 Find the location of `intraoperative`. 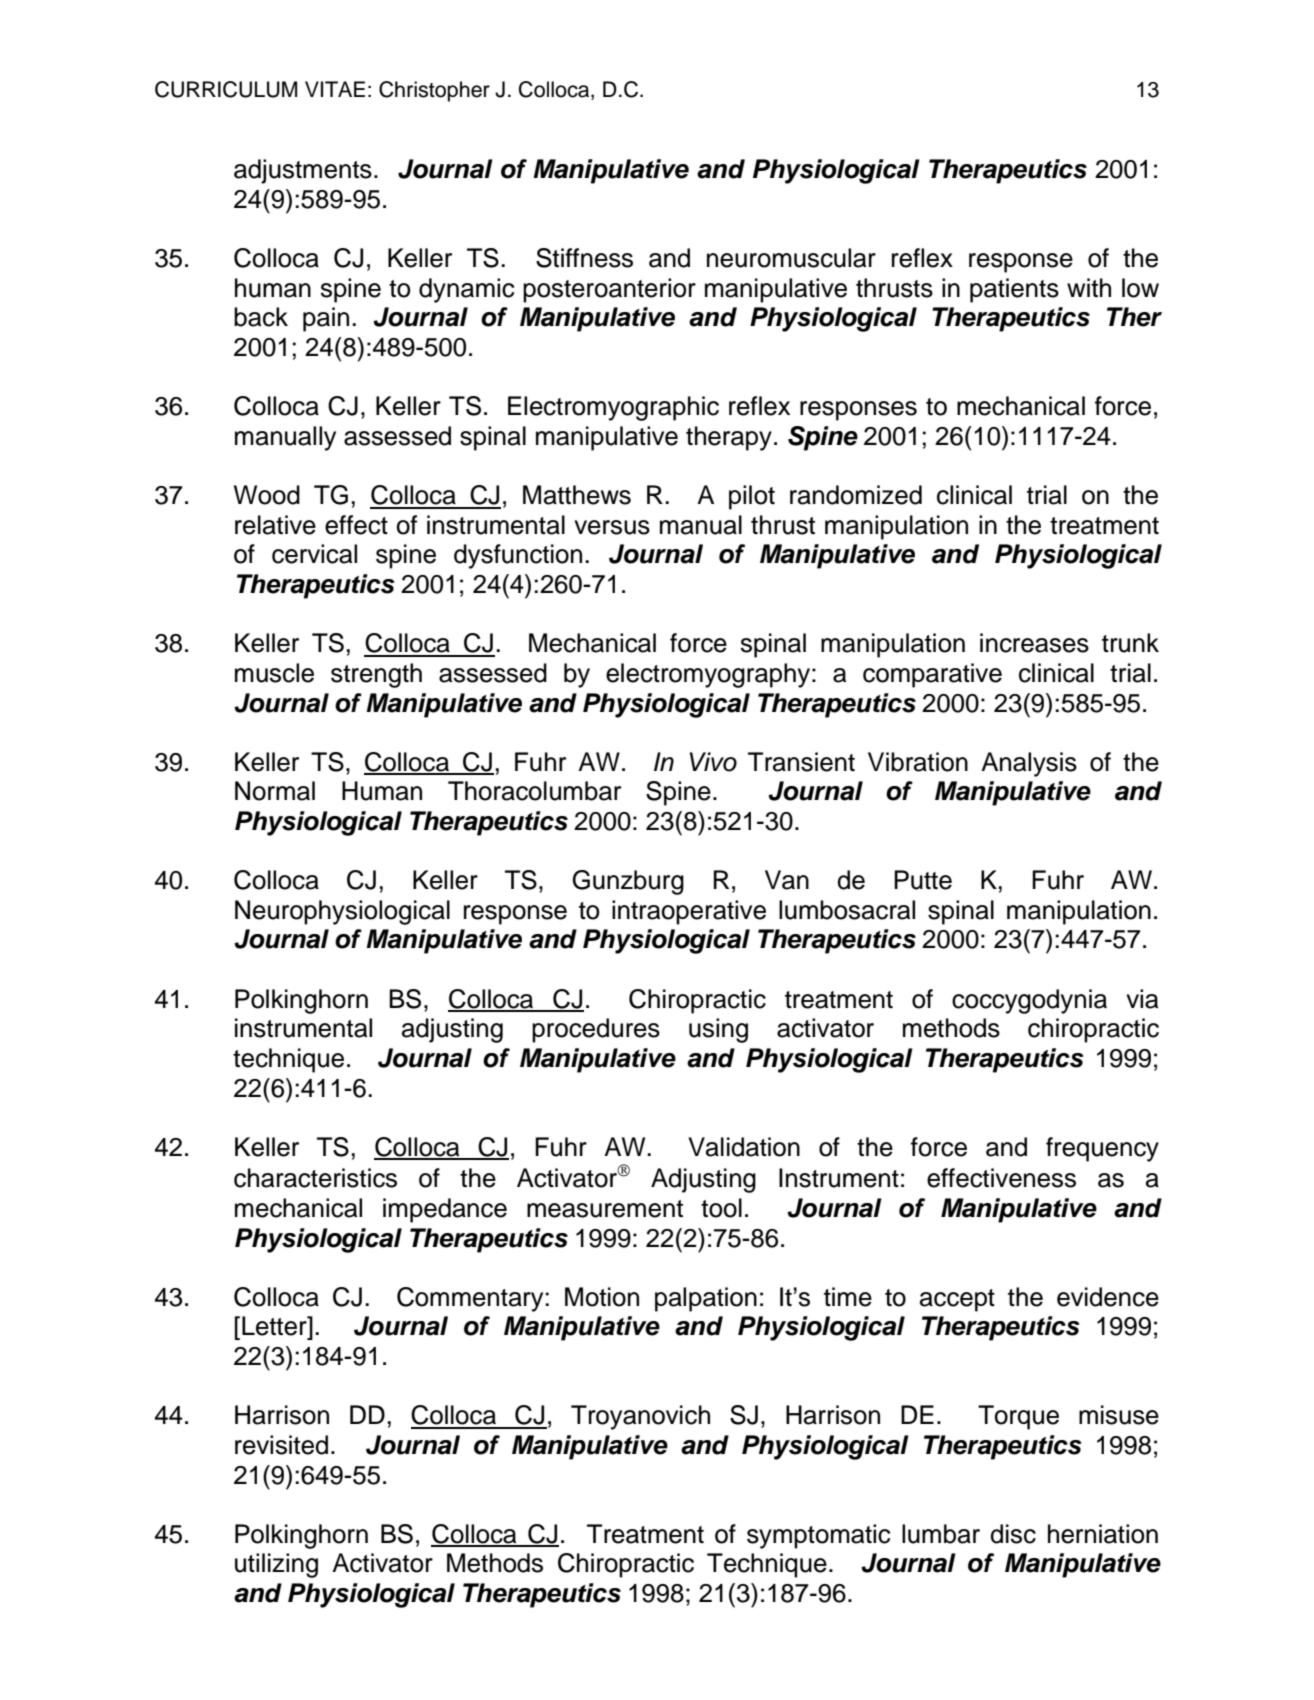

intraoperative is located at coordinates (689, 912).
